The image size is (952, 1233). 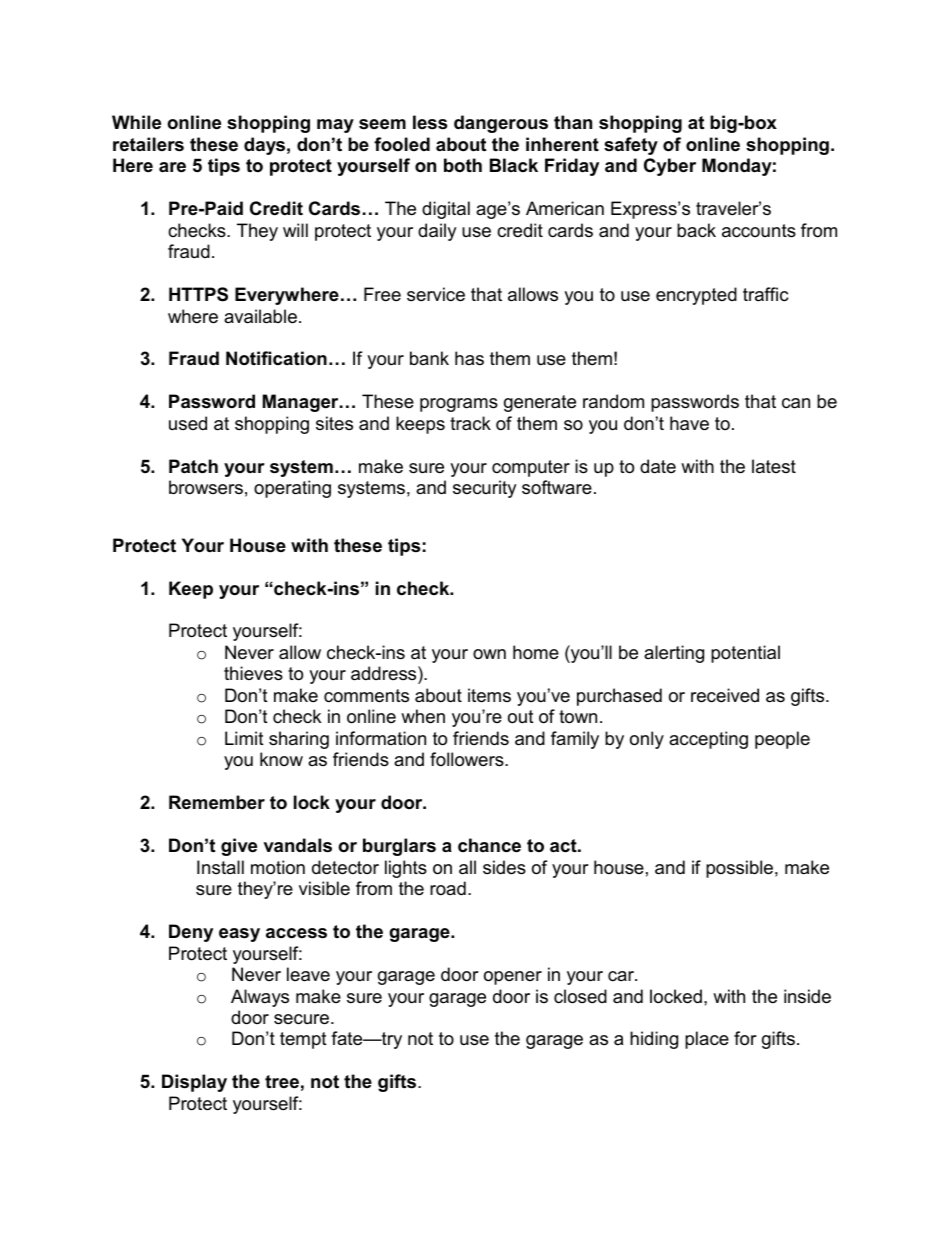 I want to click on items, so click(x=489, y=695).
